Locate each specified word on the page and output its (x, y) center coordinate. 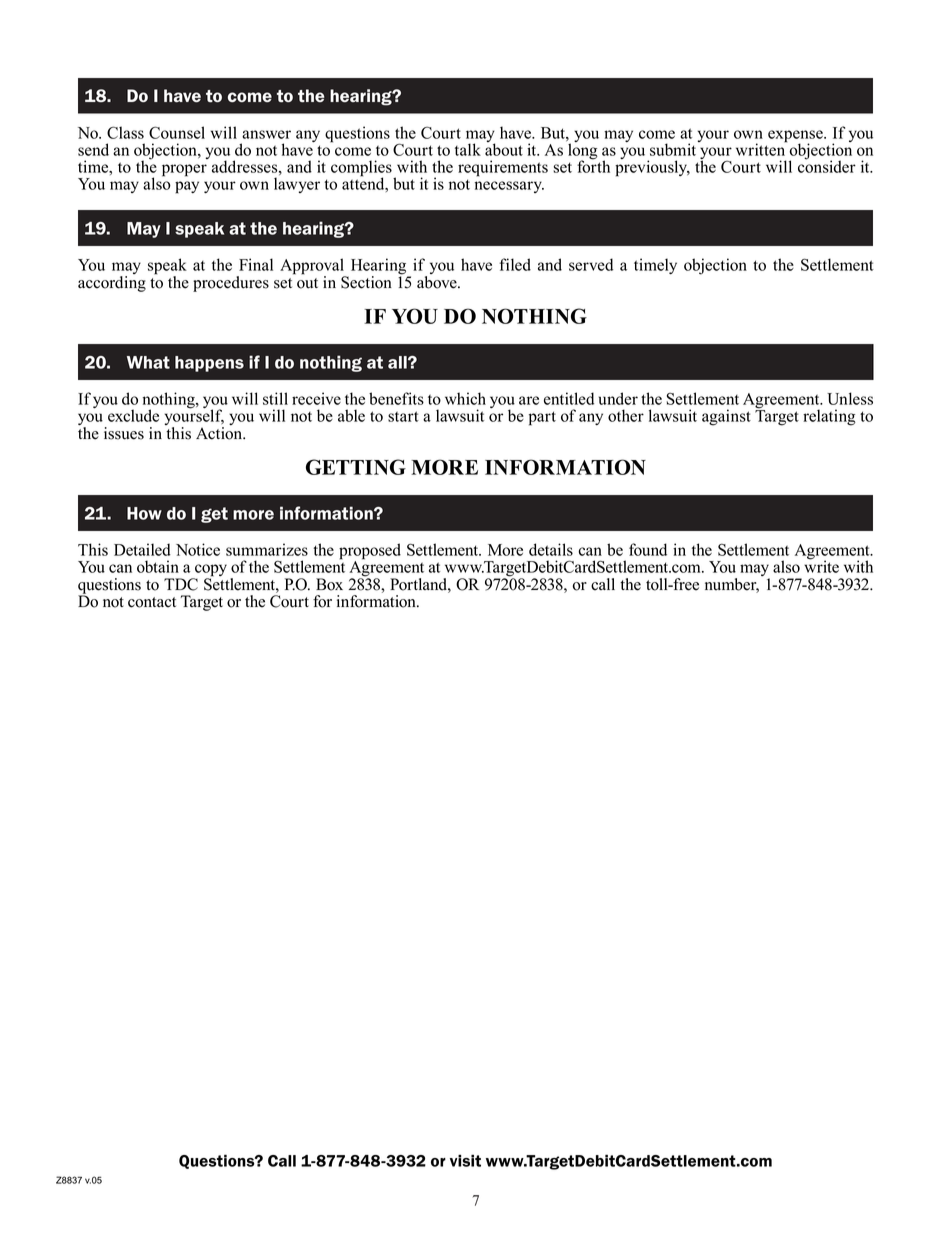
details (551, 549)
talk (468, 149)
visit (465, 1160)
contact (152, 602)
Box (329, 584)
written (761, 148)
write (821, 566)
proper (184, 170)
